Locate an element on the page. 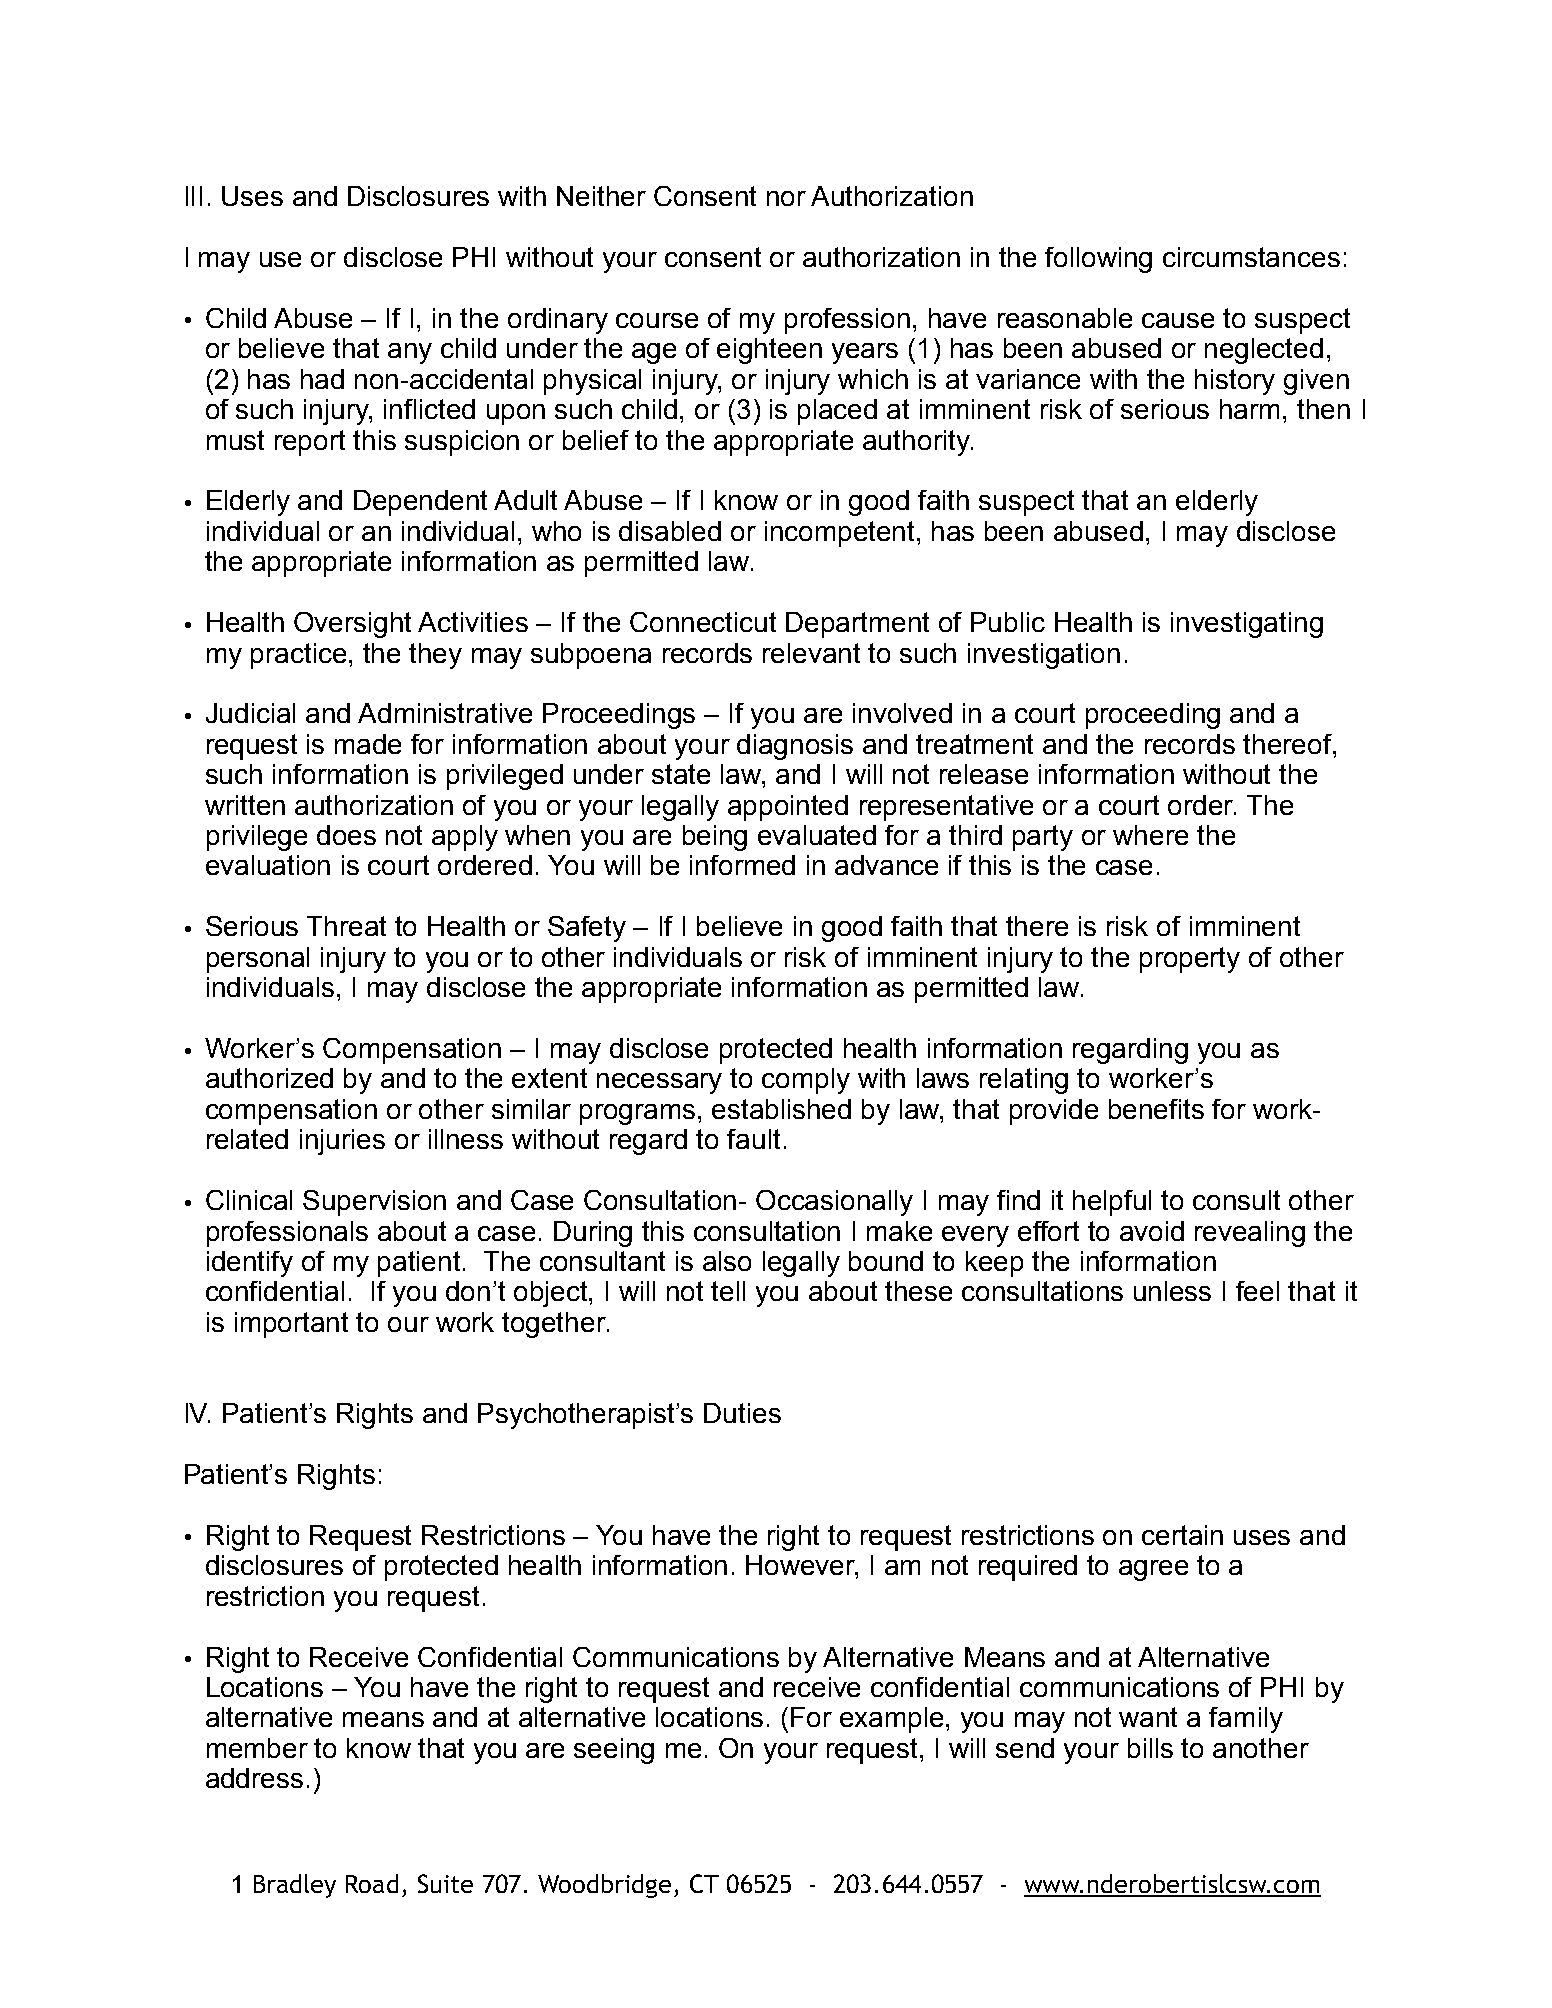 Image resolution: width=1552 pixels, height=2008 pixels. circumstances is located at coordinates (1251, 257).
